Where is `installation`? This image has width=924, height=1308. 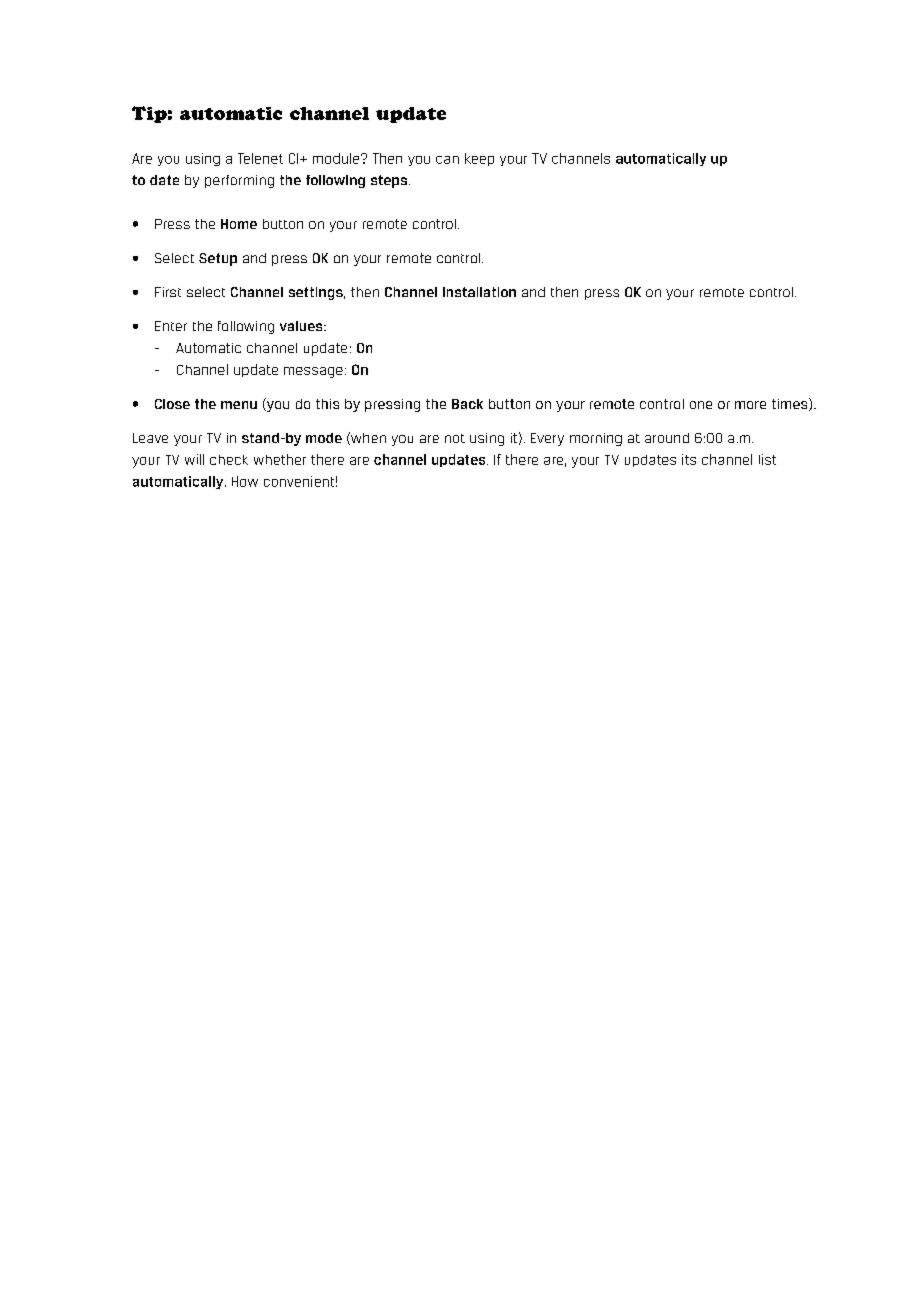
installation is located at coordinates (479, 292).
